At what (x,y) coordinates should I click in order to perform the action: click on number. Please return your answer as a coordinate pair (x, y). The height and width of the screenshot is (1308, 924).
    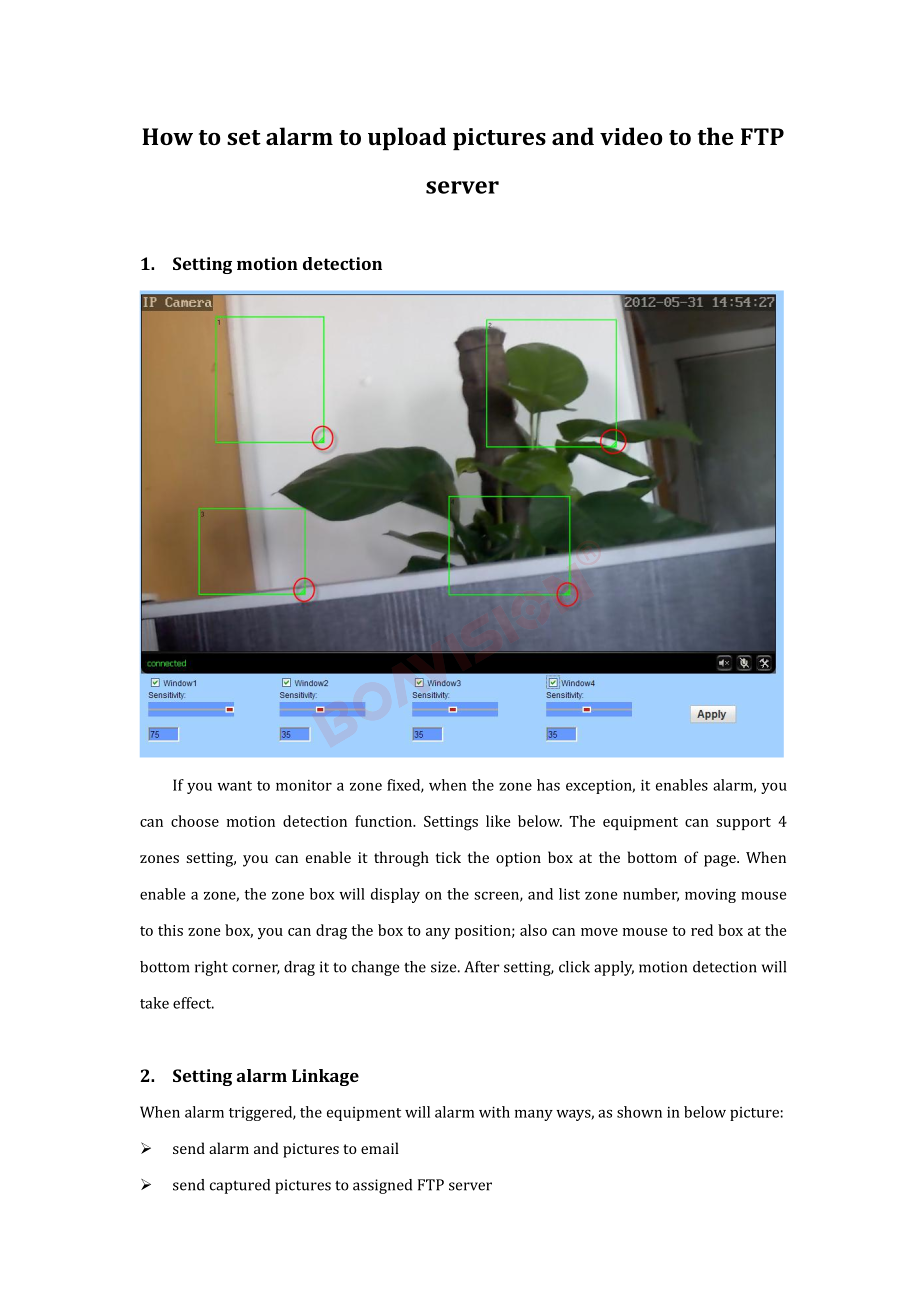
    Looking at the image, I should click on (651, 895).
